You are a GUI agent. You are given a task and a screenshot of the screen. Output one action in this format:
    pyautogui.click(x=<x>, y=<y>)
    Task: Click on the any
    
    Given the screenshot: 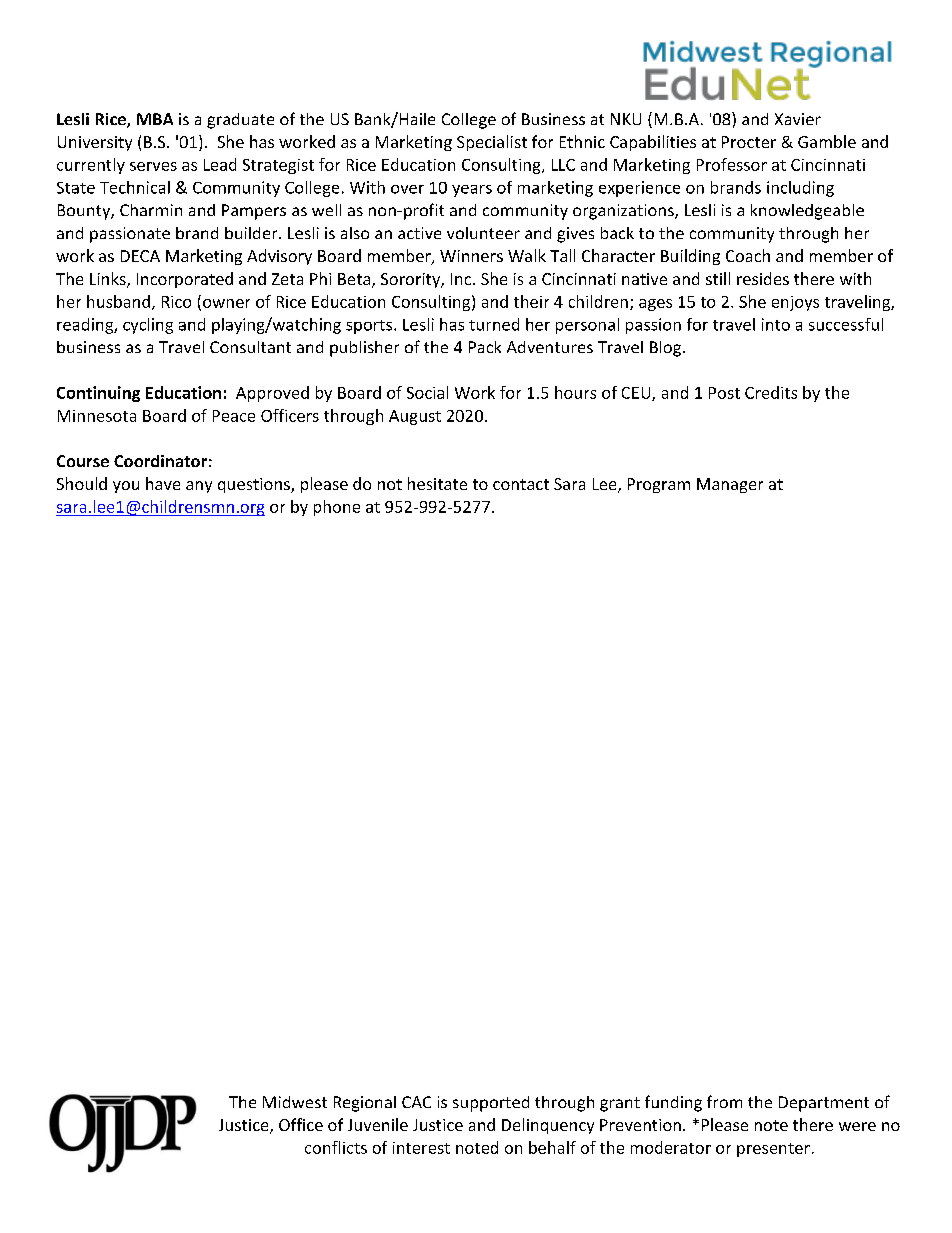 What is the action you would take?
    pyautogui.click(x=199, y=487)
